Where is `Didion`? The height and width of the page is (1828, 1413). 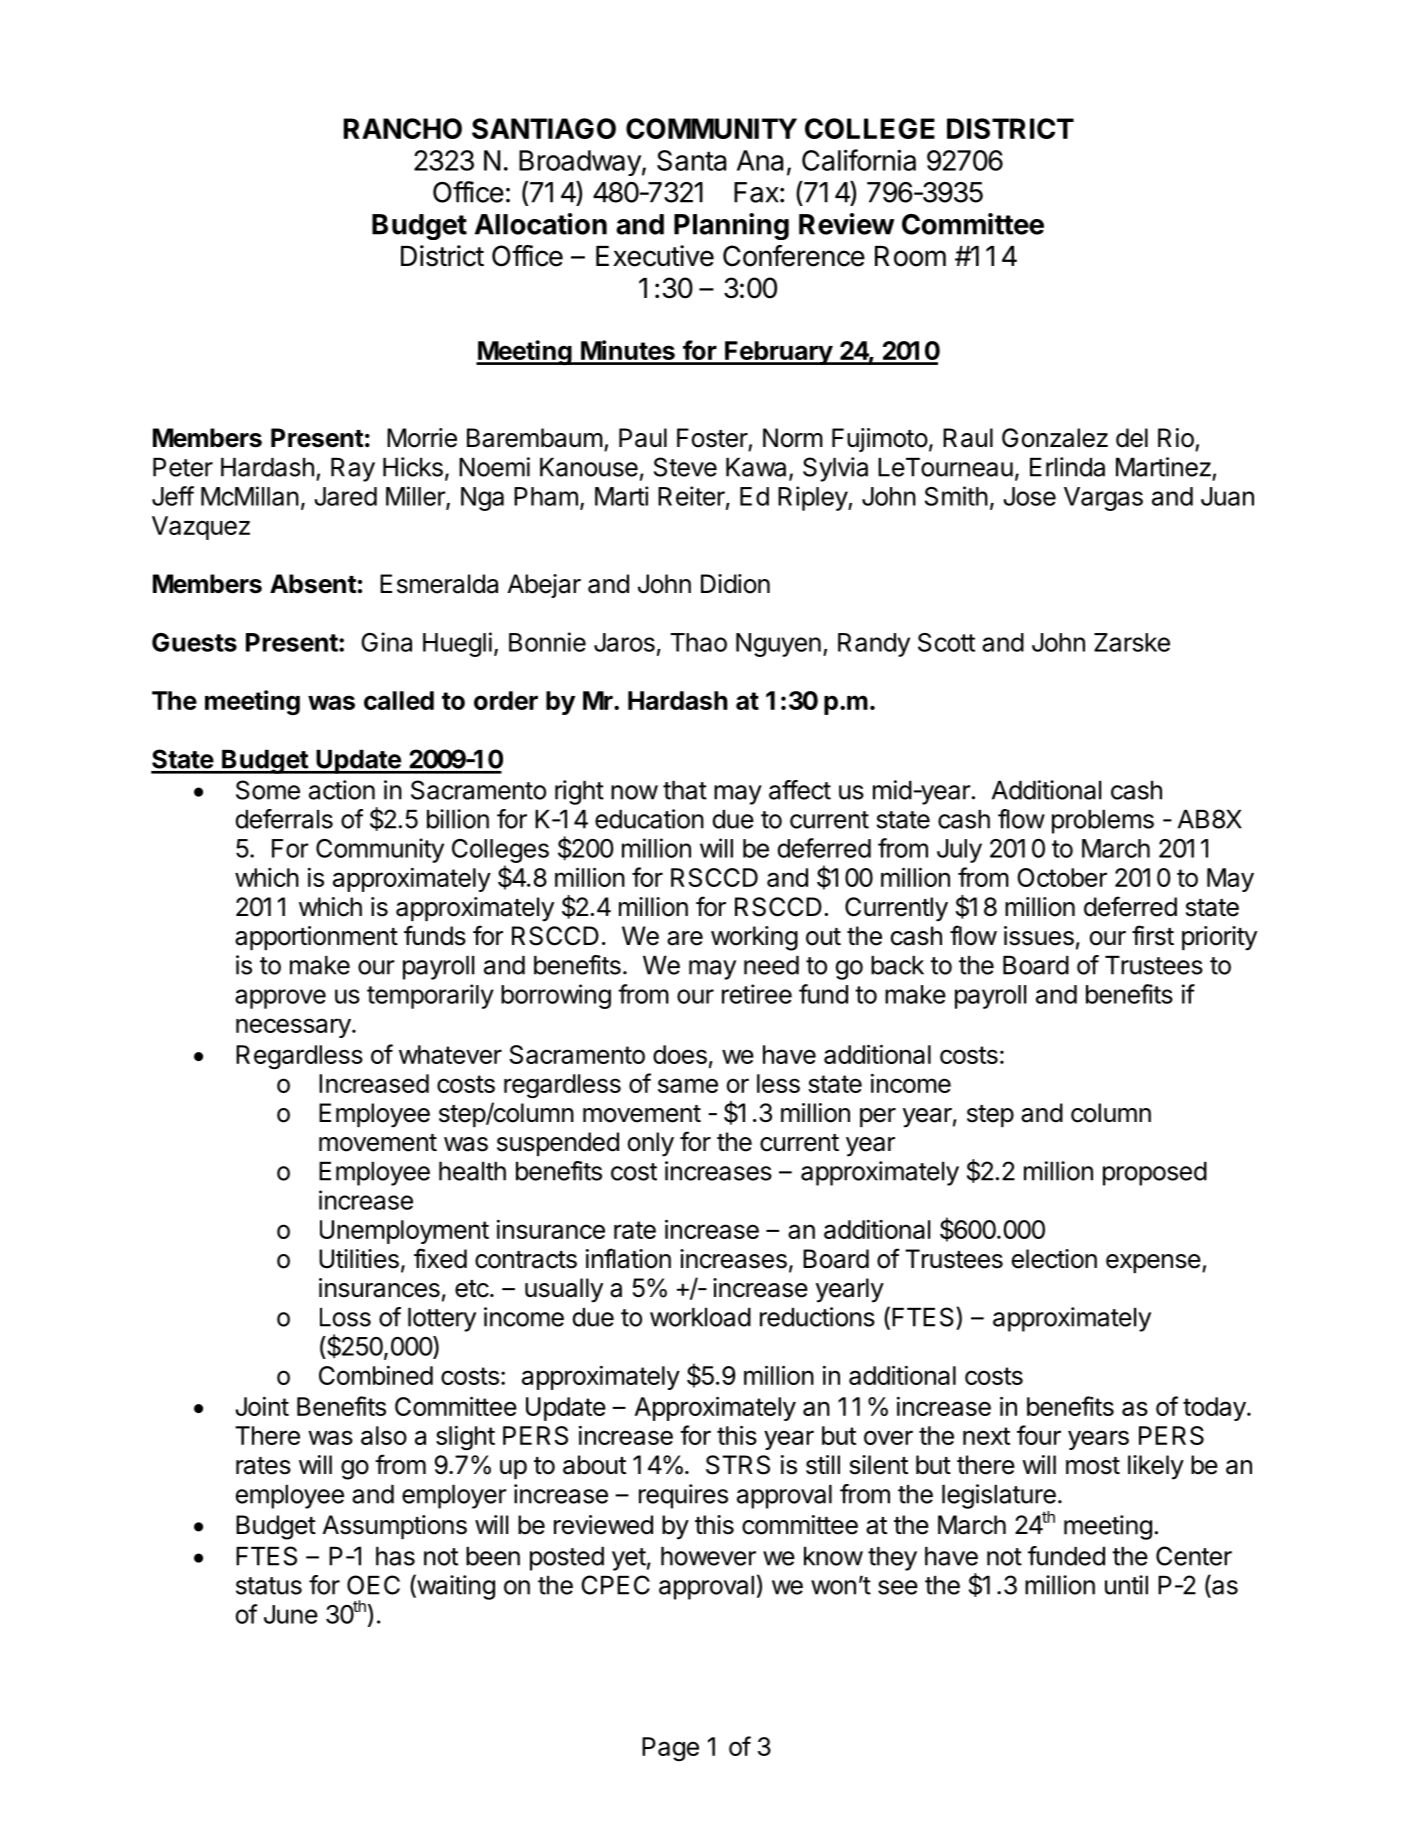 Didion is located at coordinates (735, 584).
